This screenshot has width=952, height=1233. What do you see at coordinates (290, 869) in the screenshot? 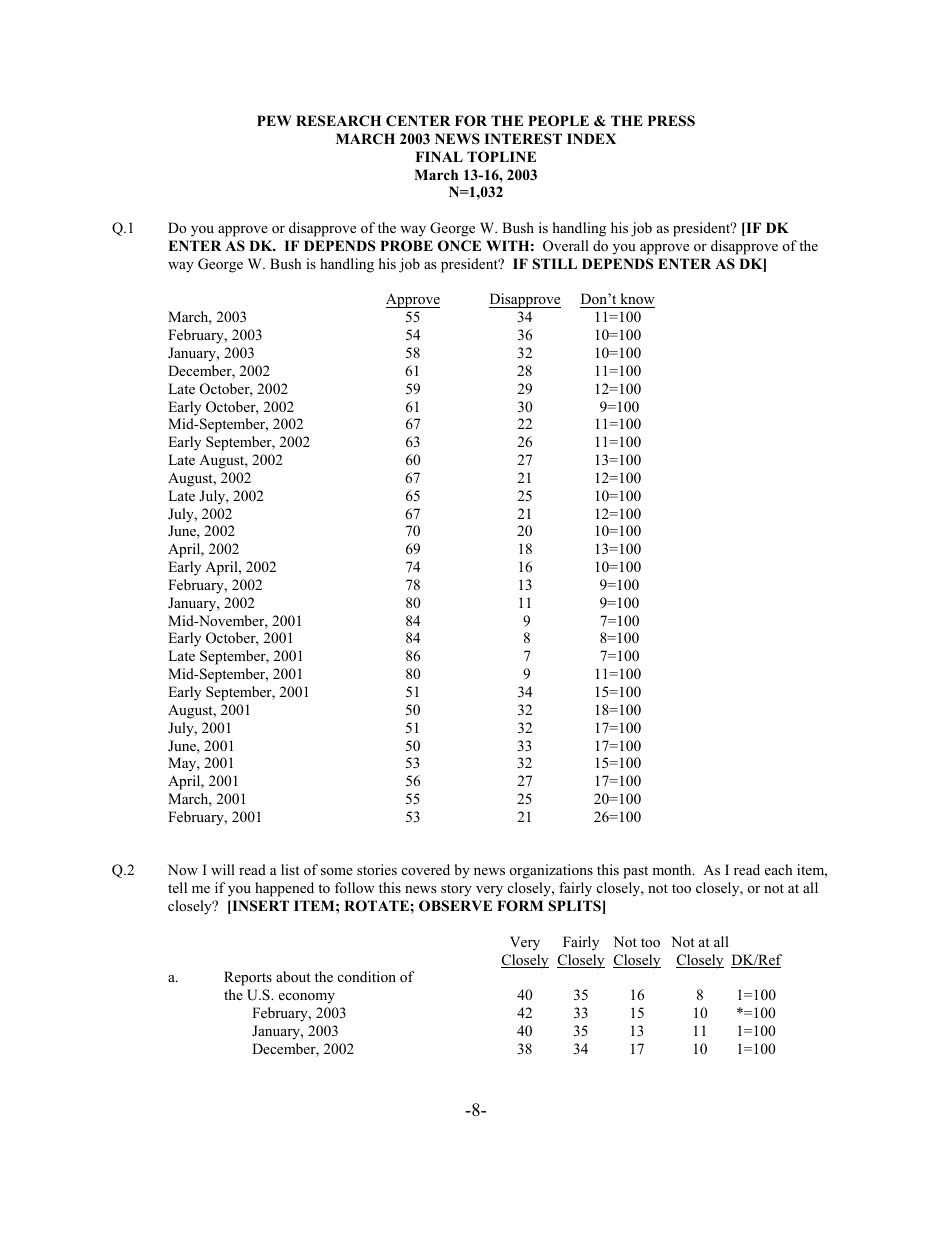
I see `list` at bounding box center [290, 869].
